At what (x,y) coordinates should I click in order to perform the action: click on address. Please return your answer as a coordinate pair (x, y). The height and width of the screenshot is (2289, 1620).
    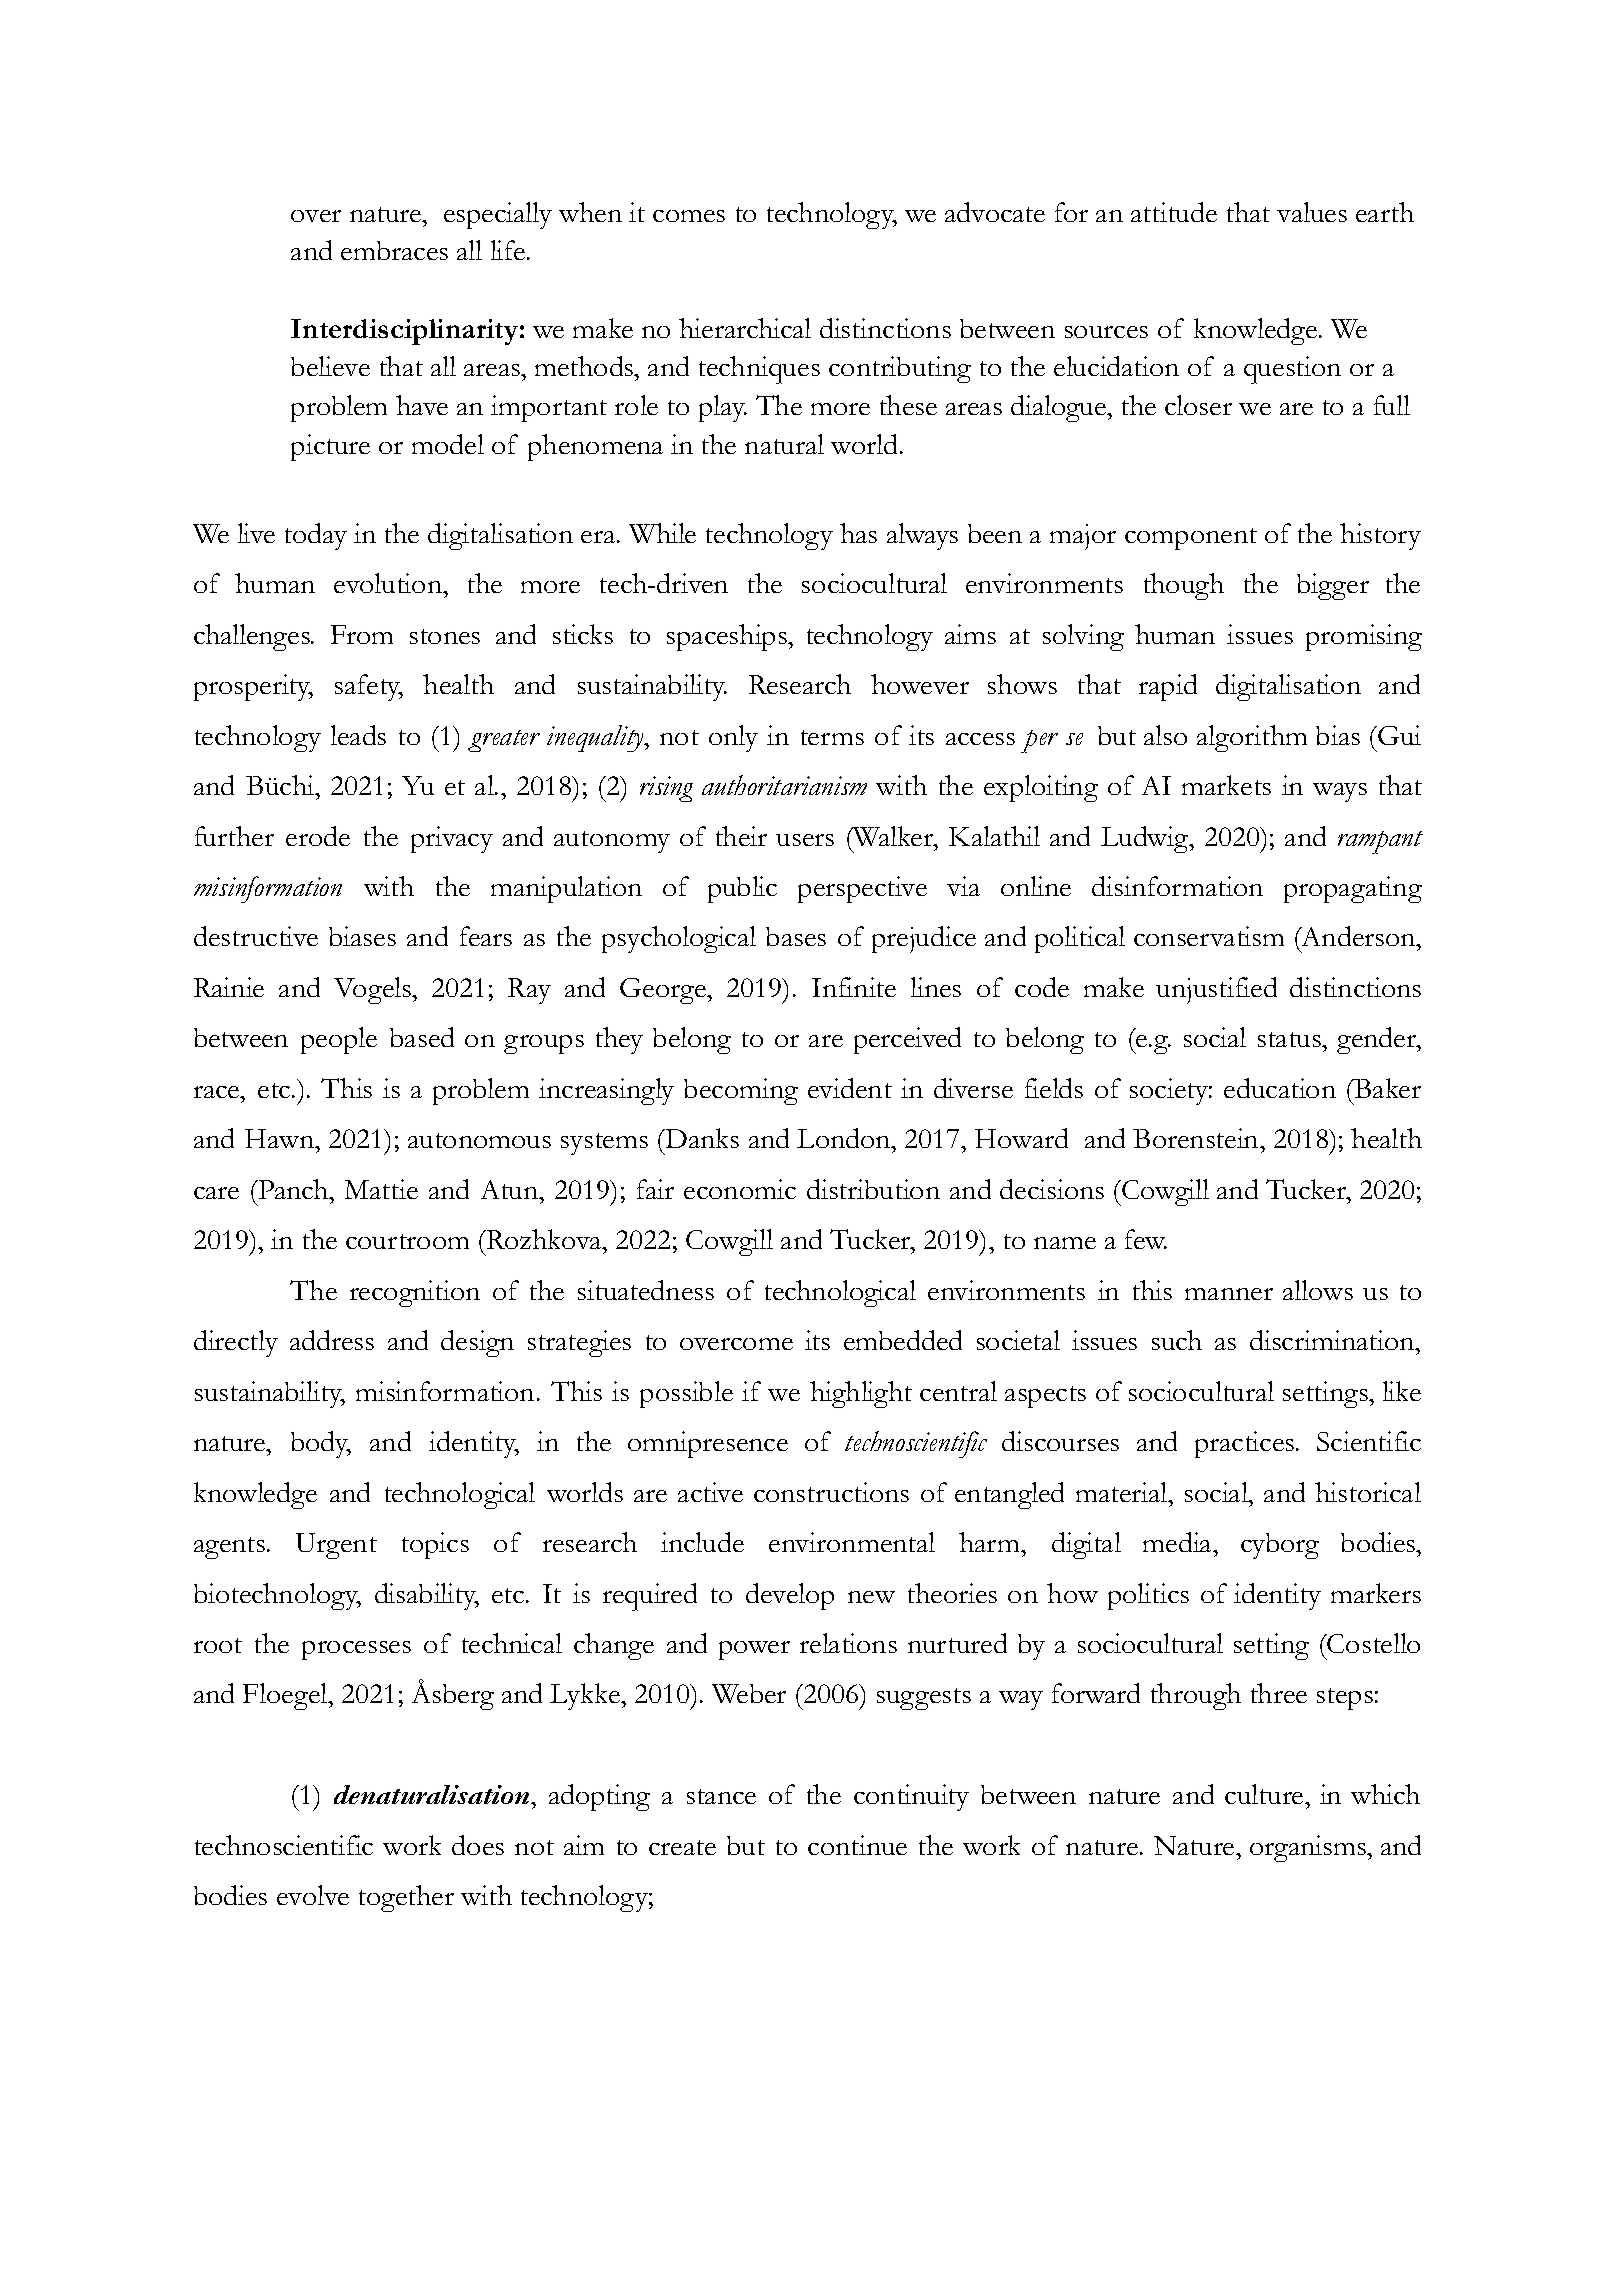
    Looking at the image, I should click on (332, 1340).
